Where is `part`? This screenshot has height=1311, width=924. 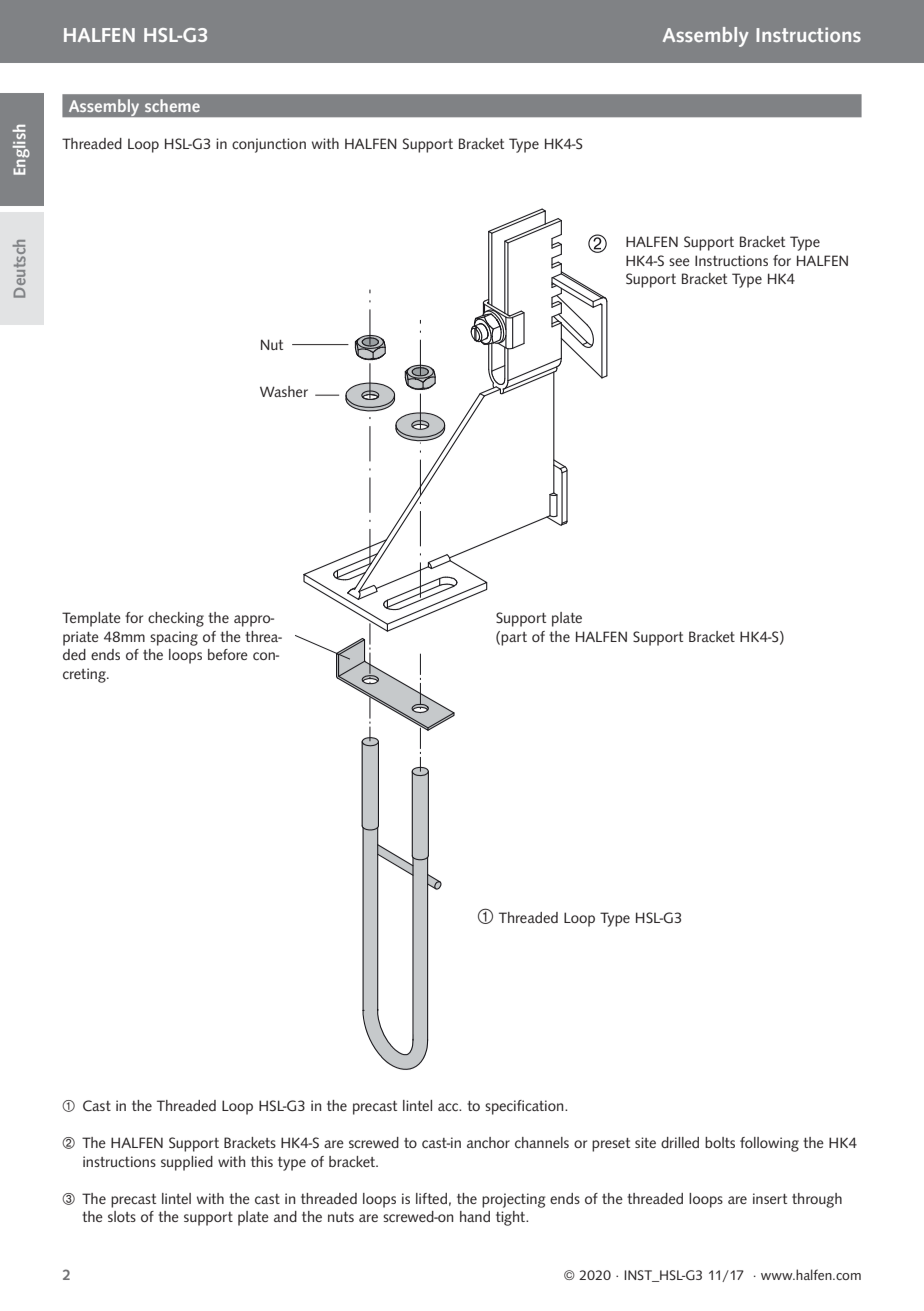 part is located at coordinates (514, 639).
